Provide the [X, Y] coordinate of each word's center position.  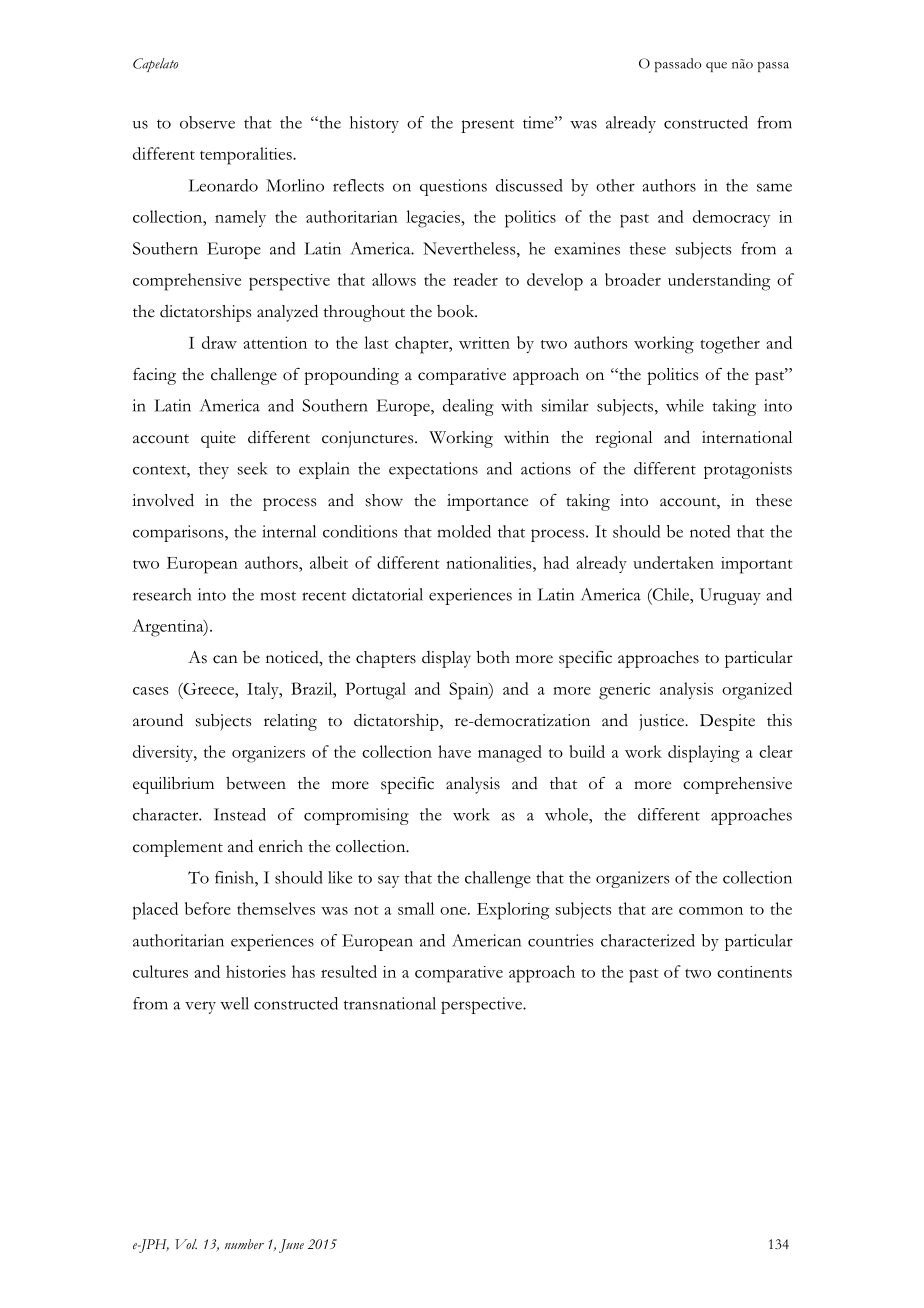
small [416, 908]
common [711, 911]
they [214, 470]
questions [453, 187]
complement [178, 848]
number [244, 1244]
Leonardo [223, 185]
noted [710, 531]
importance [487, 502]
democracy [731, 218]
